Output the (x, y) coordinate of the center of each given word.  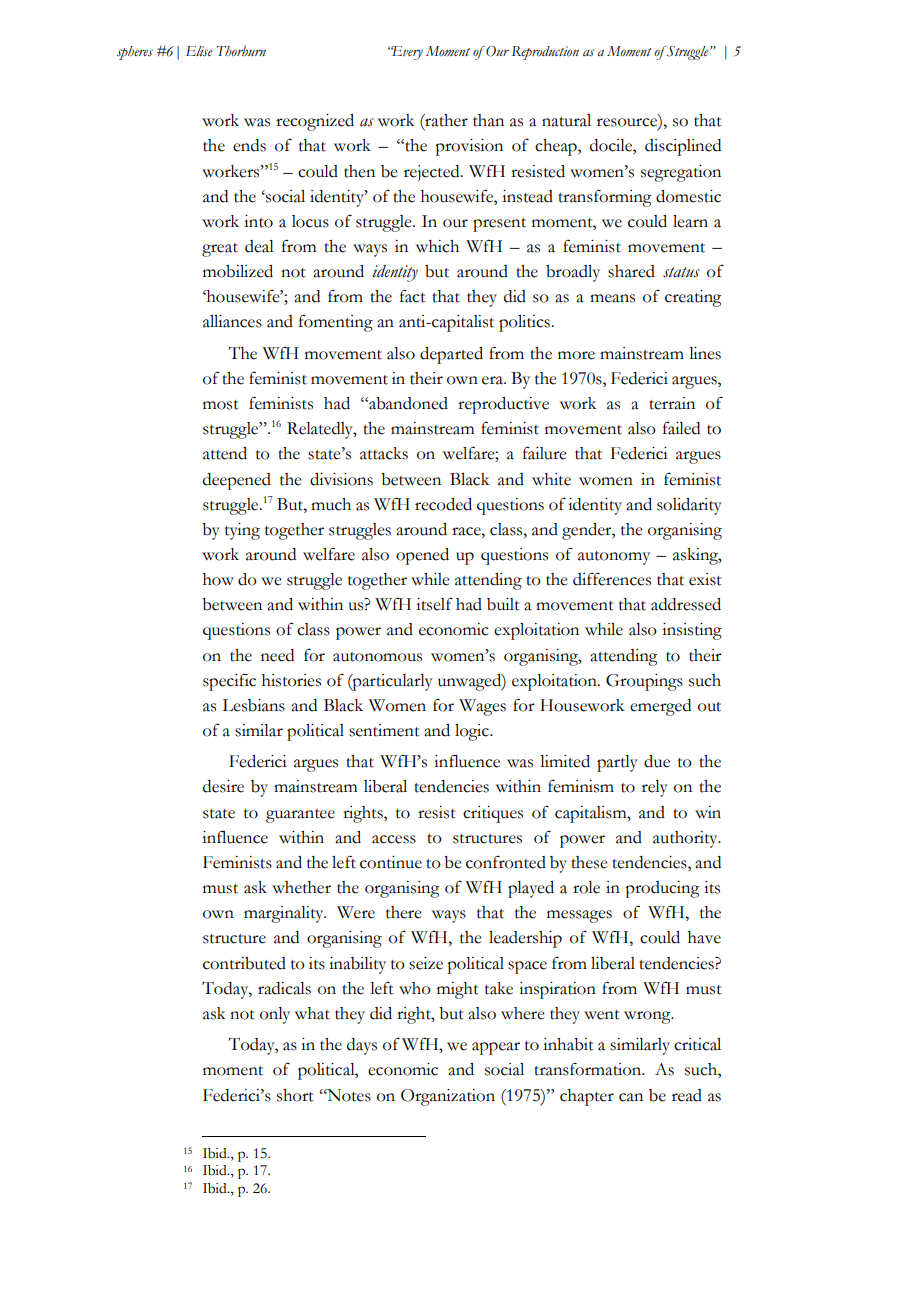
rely (655, 788)
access (394, 839)
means (612, 298)
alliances (232, 321)
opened (422, 556)
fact (413, 296)
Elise (199, 51)
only (275, 1015)
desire (223, 786)
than (488, 120)
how (218, 579)
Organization (448, 1097)
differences (612, 579)
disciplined (683, 147)
